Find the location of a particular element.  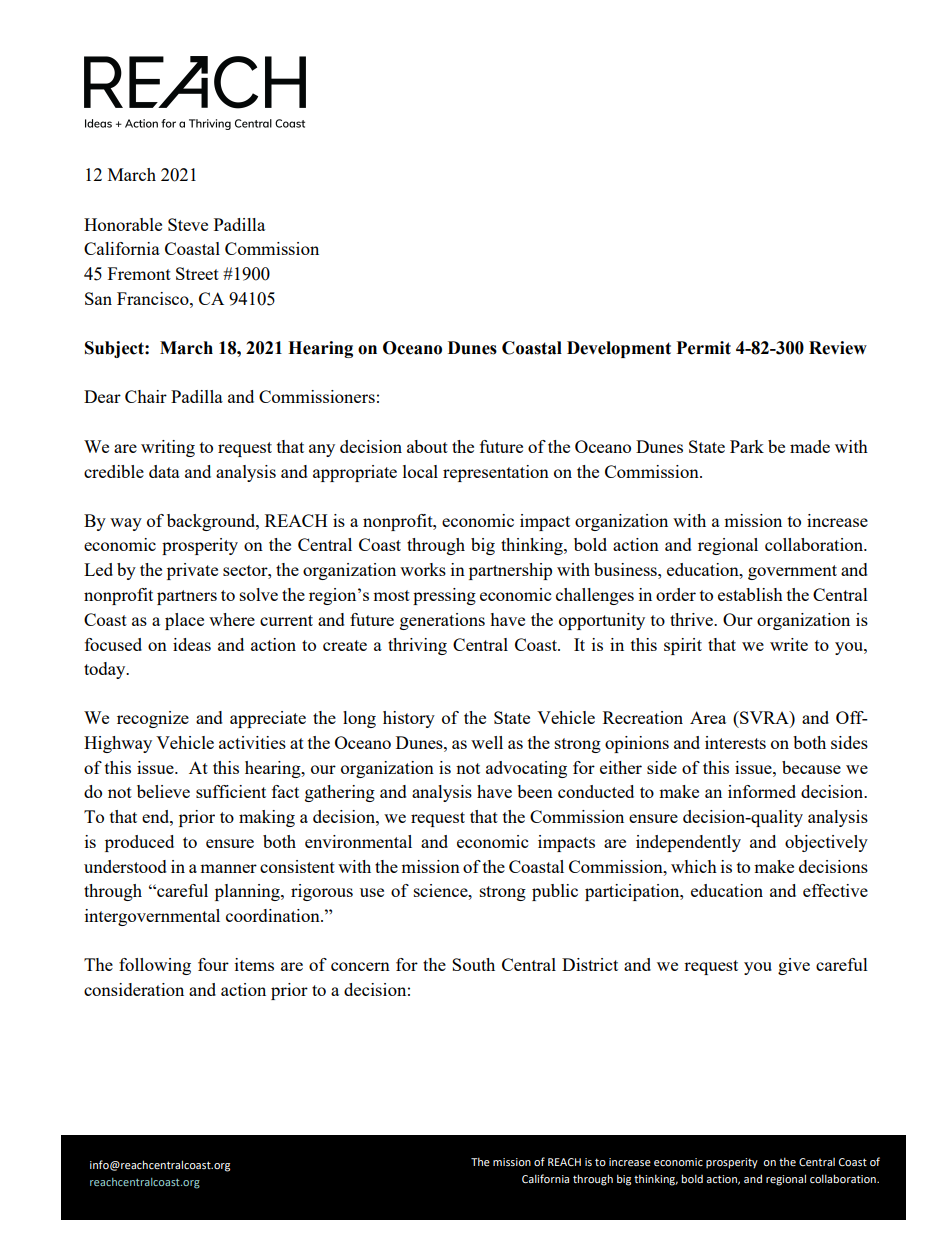

give is located at coordinates (794, 966).
